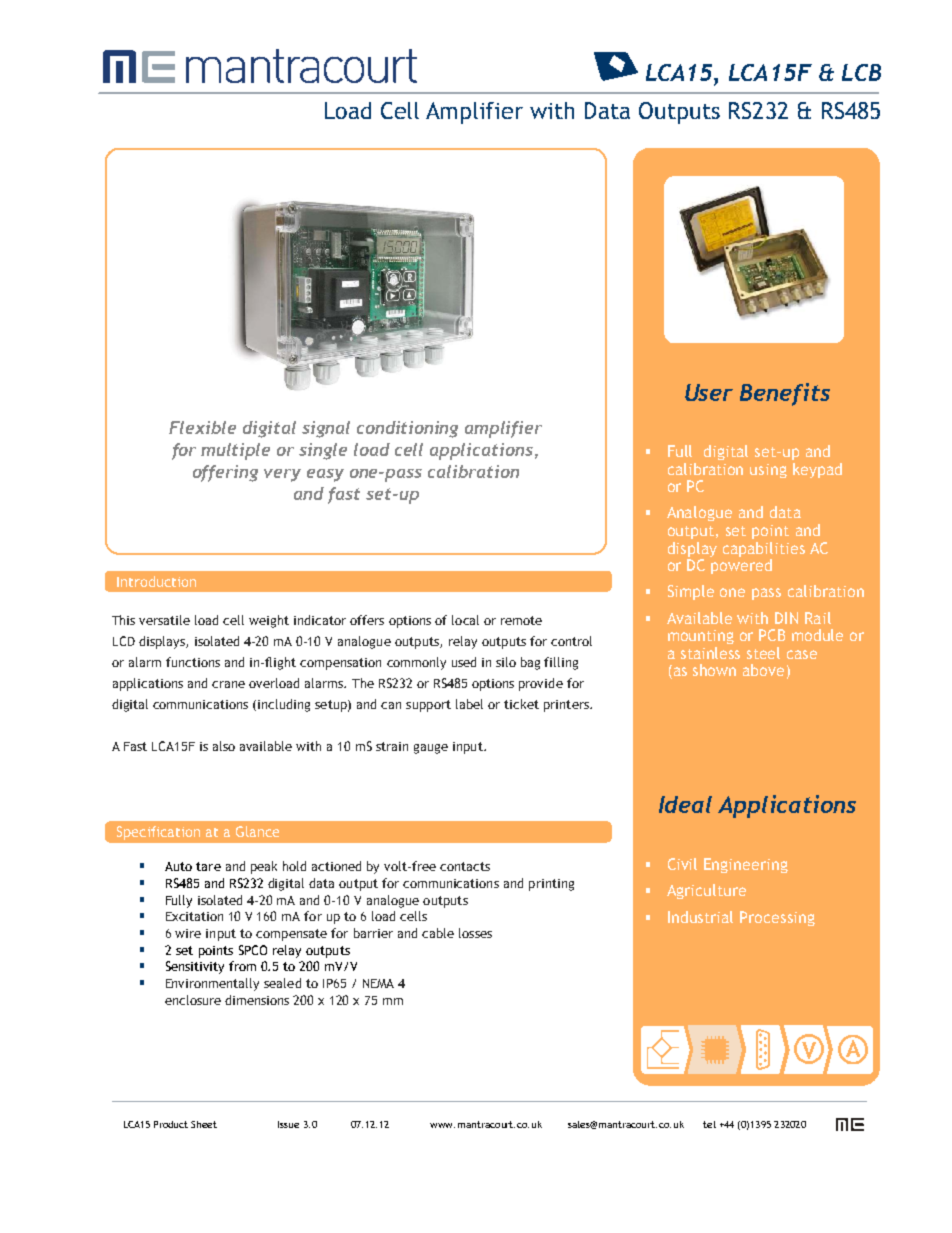 The image size is (952, 1233). I want to click on gauge, so click(431, 749).
